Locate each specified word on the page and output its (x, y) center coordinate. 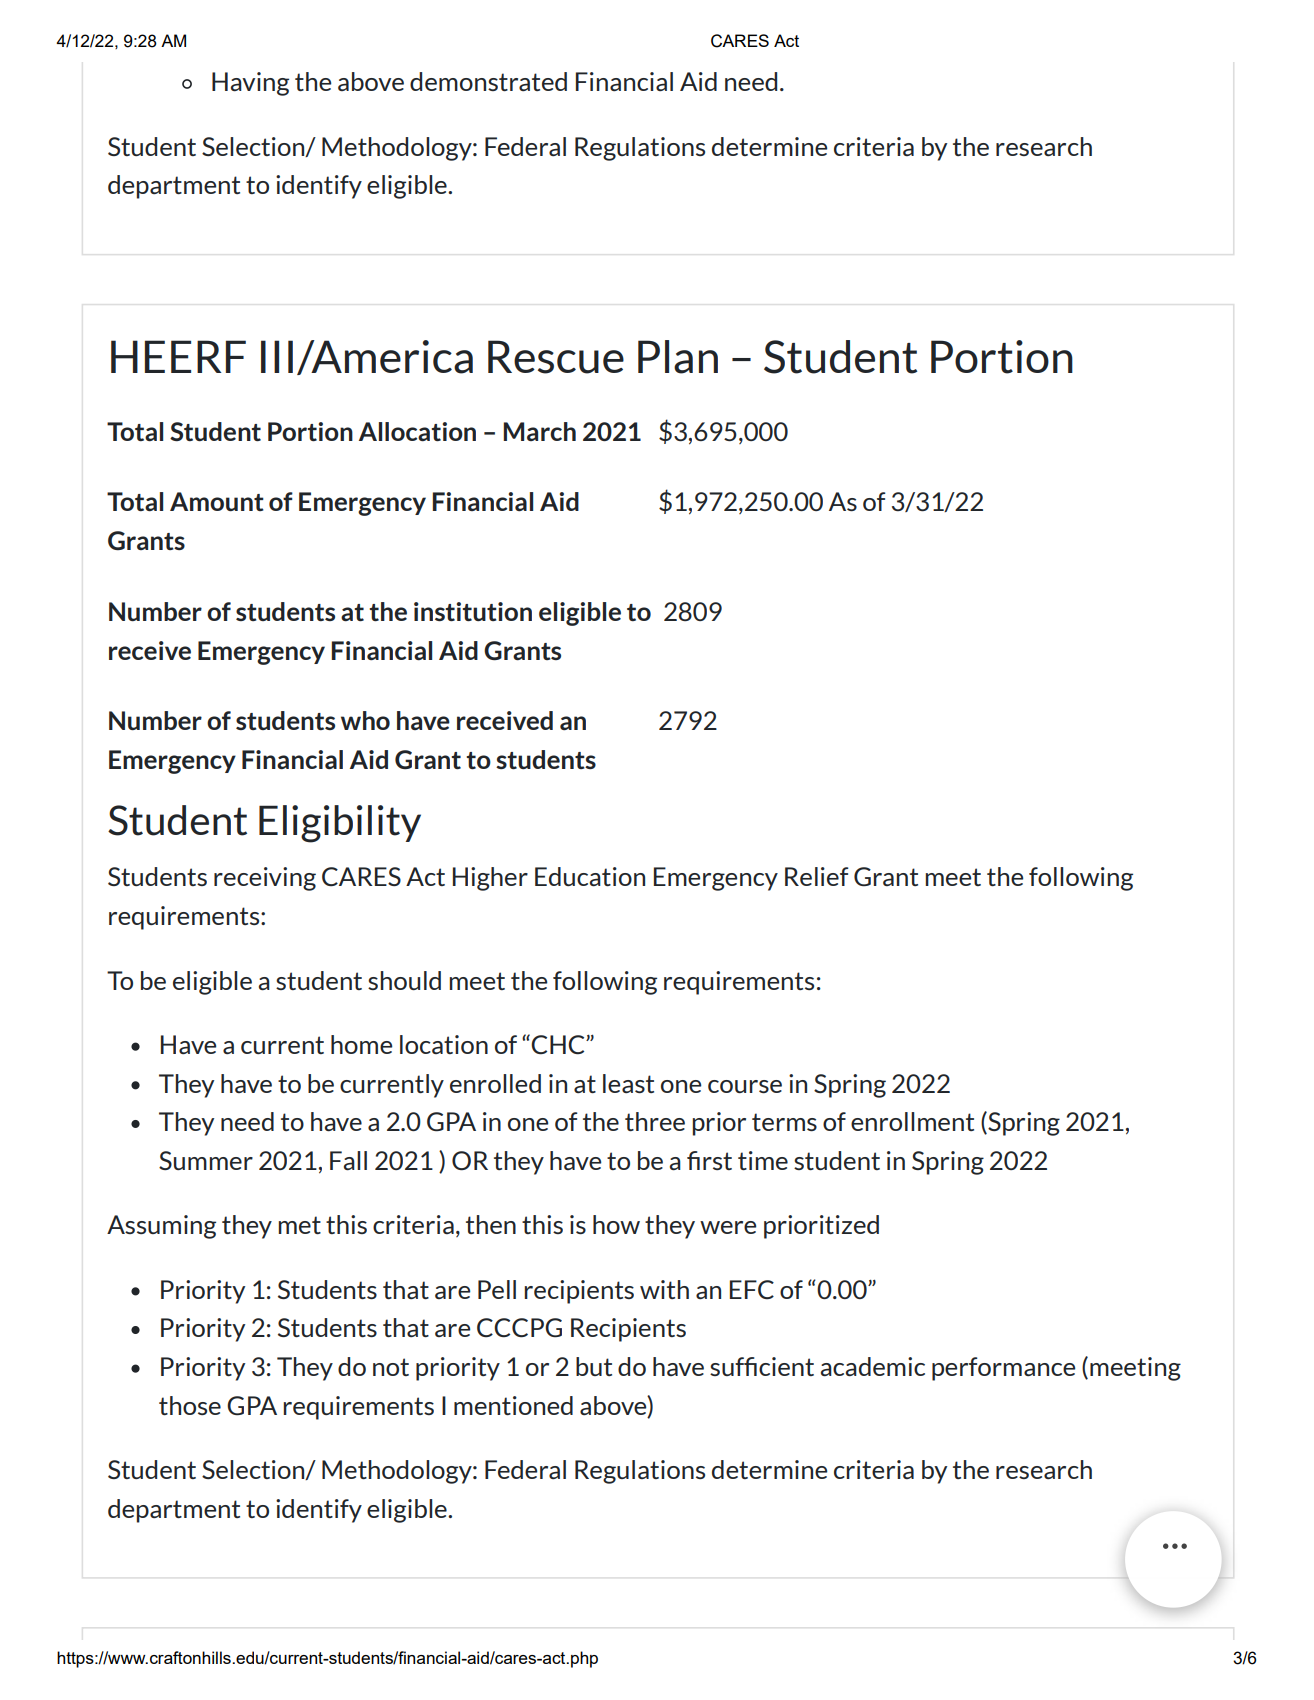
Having (250, 84)
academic (873, 1366)
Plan (678, 357)
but (594, 1366)
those (190, 1405)
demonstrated (488, 81)
